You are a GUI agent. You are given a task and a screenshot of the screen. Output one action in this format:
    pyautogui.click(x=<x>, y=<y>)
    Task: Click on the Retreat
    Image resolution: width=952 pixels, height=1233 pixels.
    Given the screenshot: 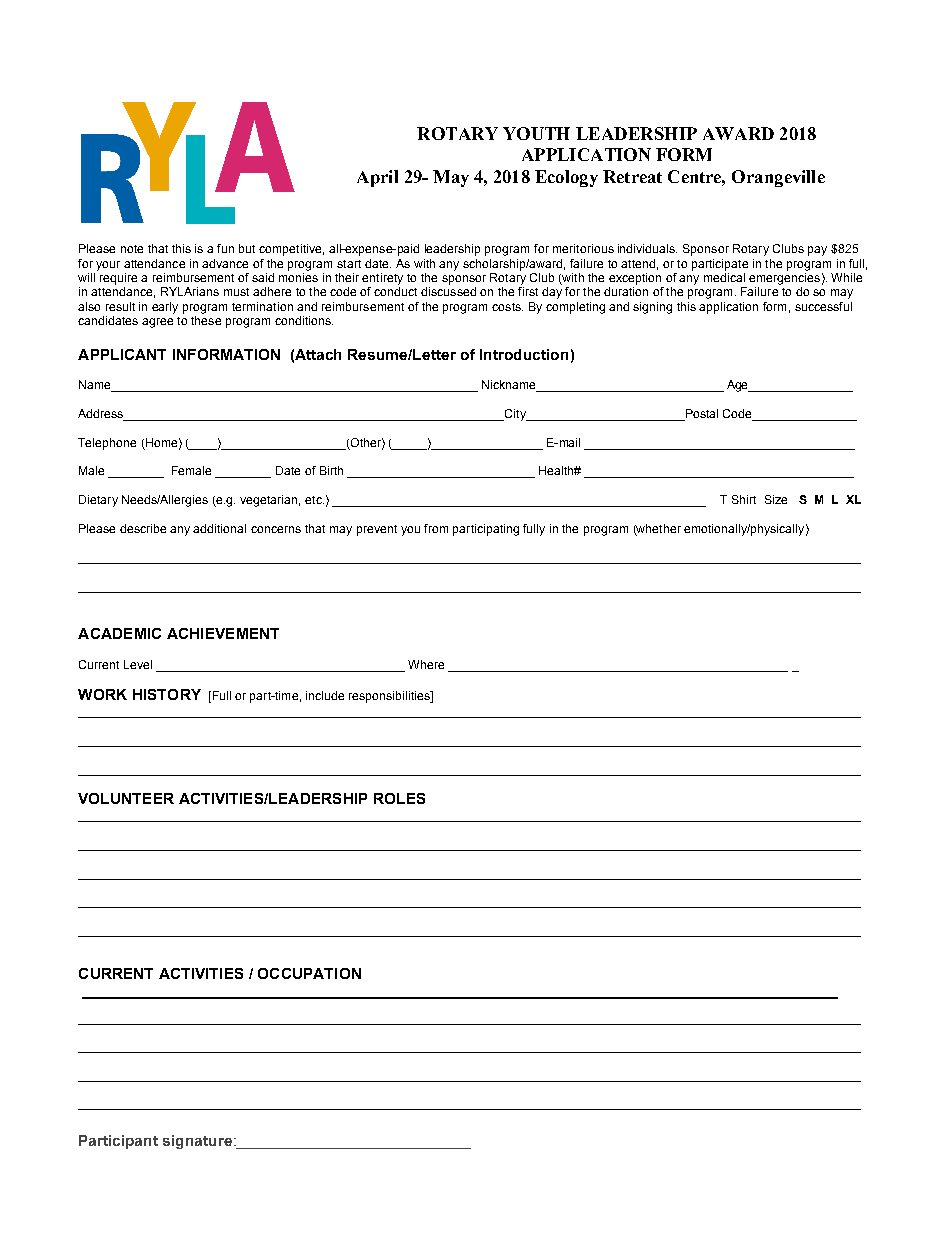 What is the action you would take?
    pyautogui.click(x=632, y=176)
